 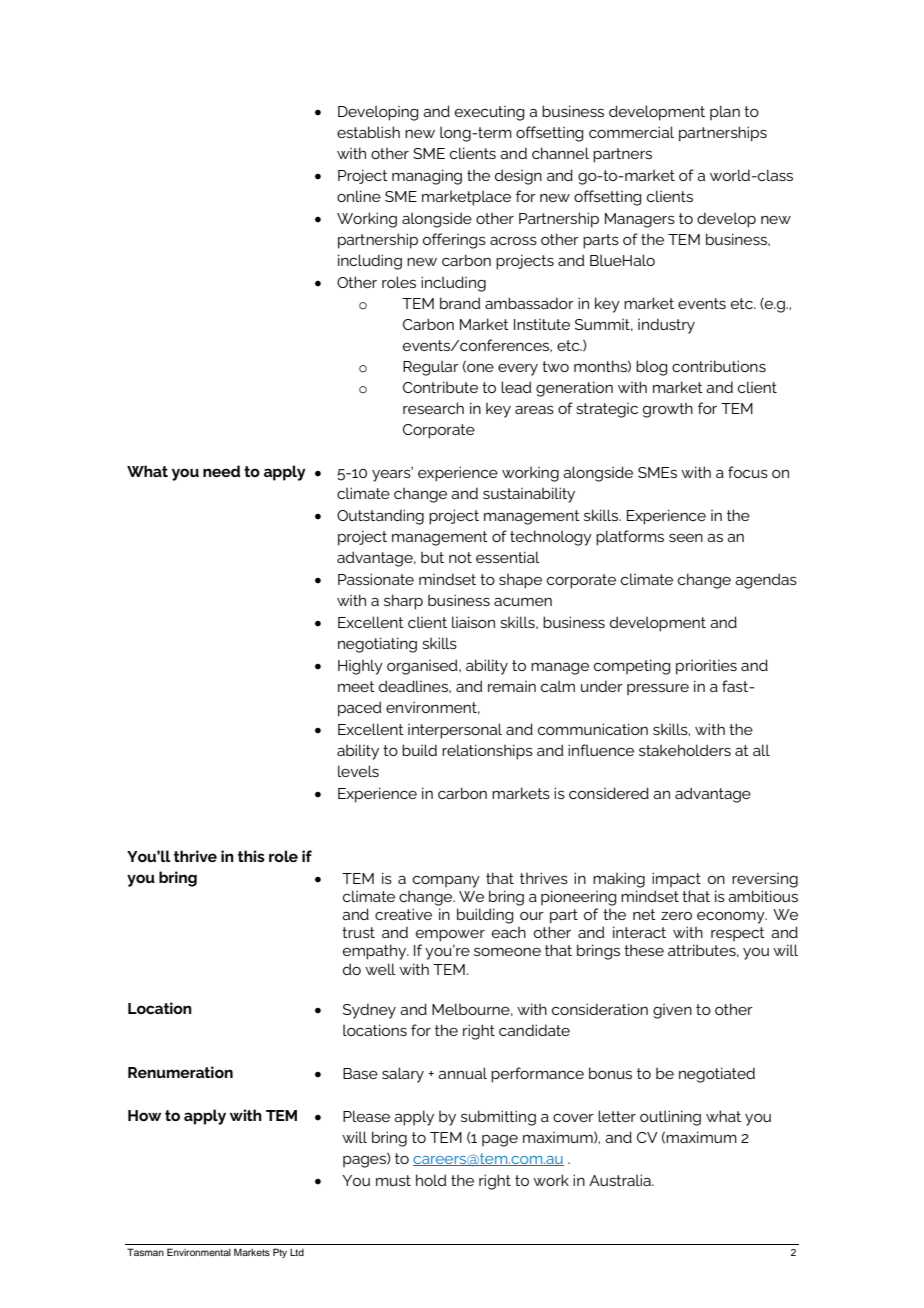 What do you see at coordinates (221, 471) in the screenshot?
I see `need` at bounding box center [221, 471].
